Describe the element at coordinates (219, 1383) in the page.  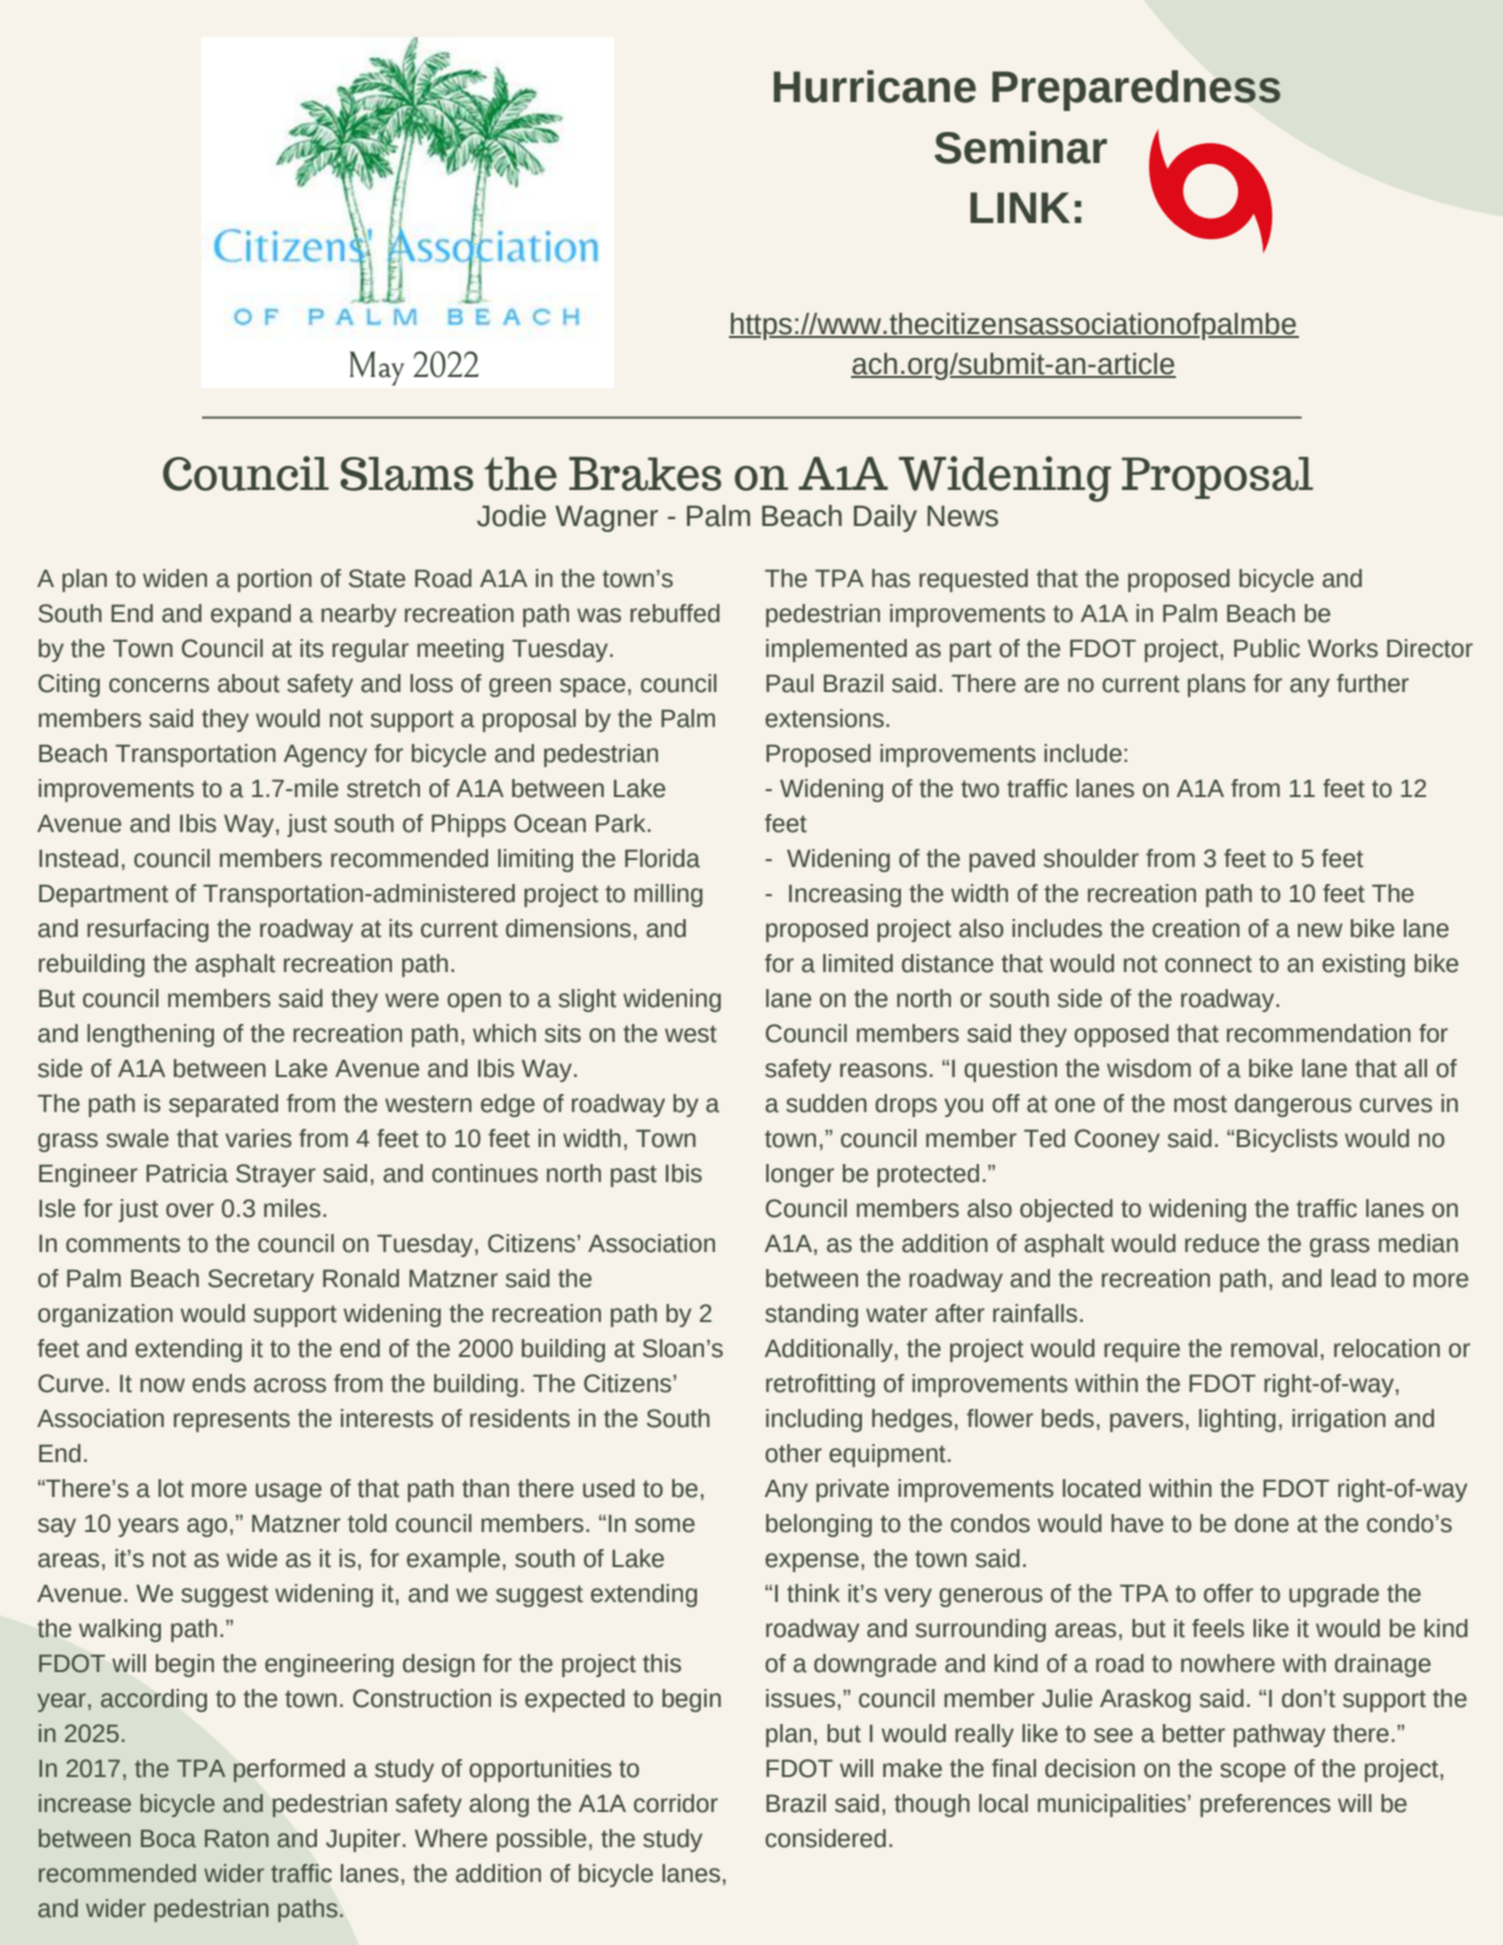
I see `ends` at that location.
